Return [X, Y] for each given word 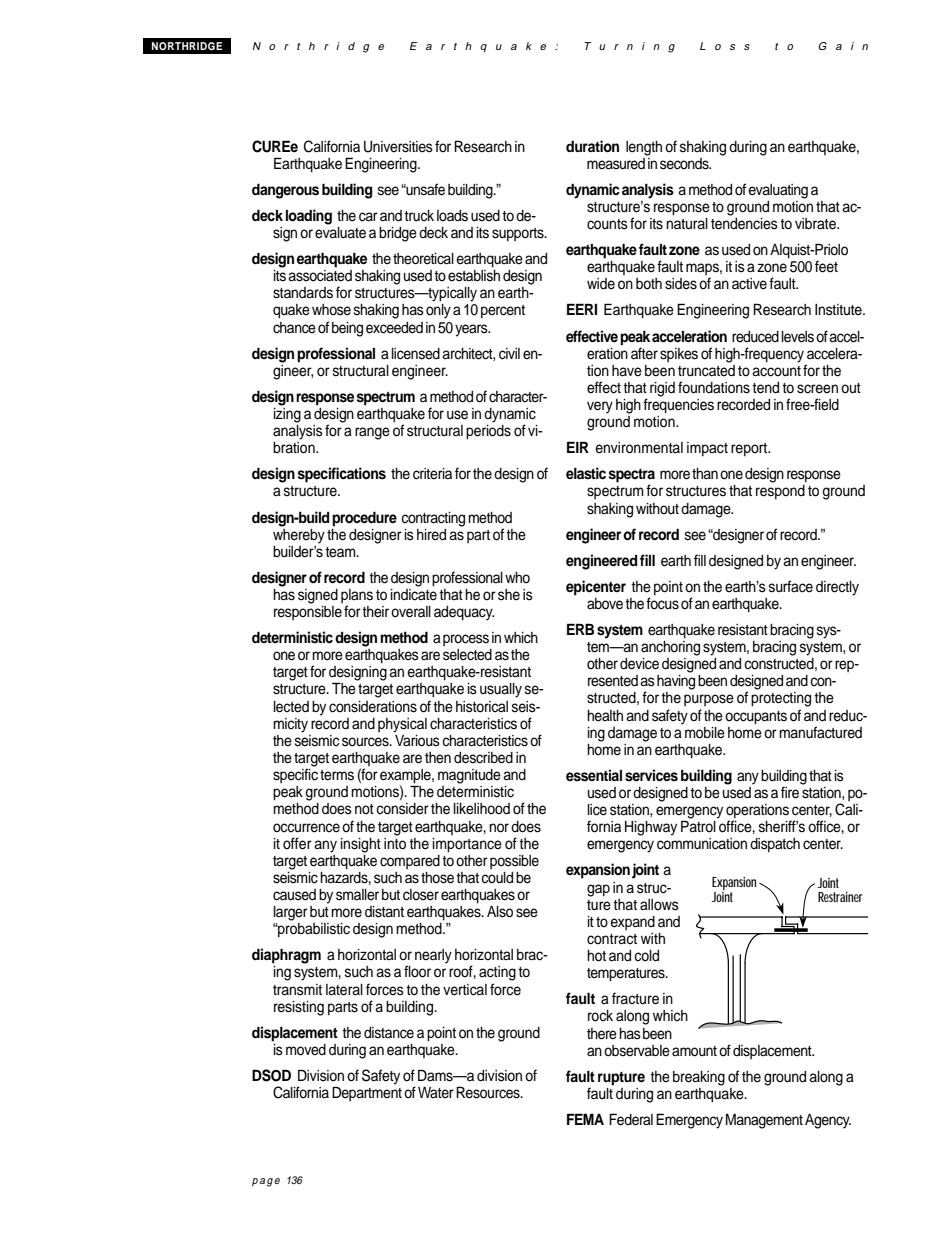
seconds [685, 164]
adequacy [464, 613]
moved [306, 1050]
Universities [398, 147]
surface [791, 586]
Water [436, 1093]
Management [764, 1121]
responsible [308, 611]
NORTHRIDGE [187, 46]
